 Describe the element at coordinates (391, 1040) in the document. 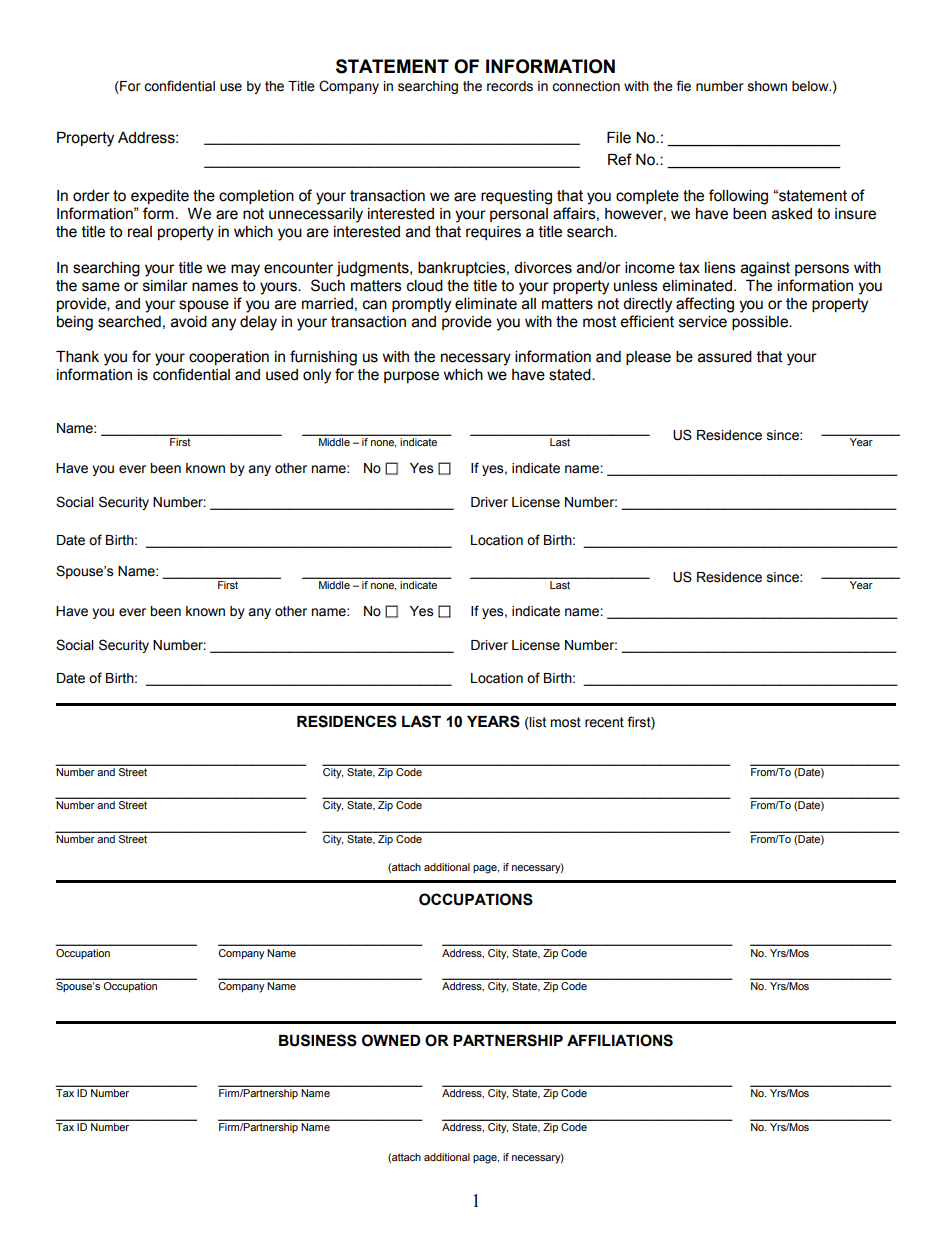

I see `OWNED` at that location.
